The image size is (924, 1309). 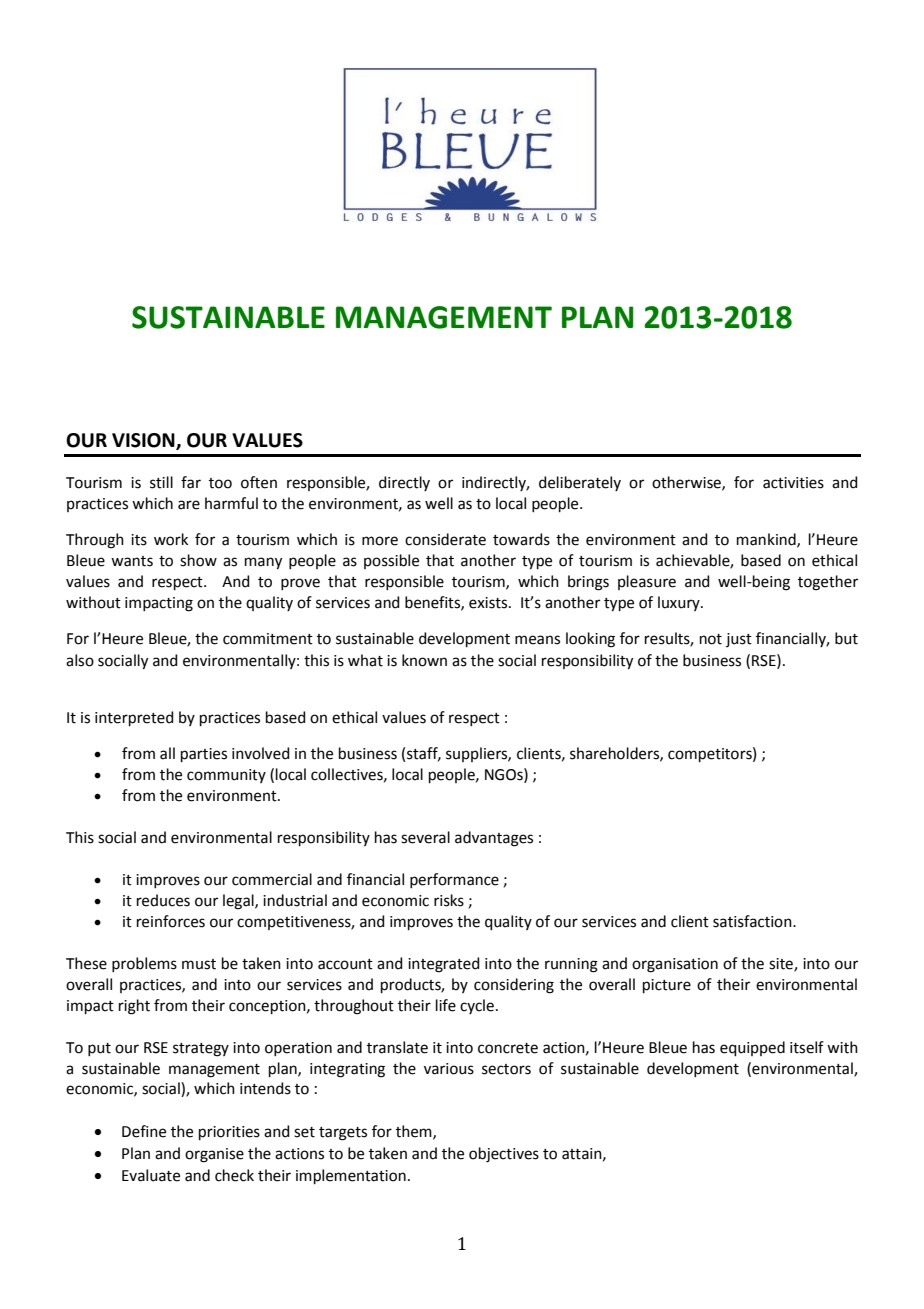 I want to click on organise, so click(x=214, y=1155).
